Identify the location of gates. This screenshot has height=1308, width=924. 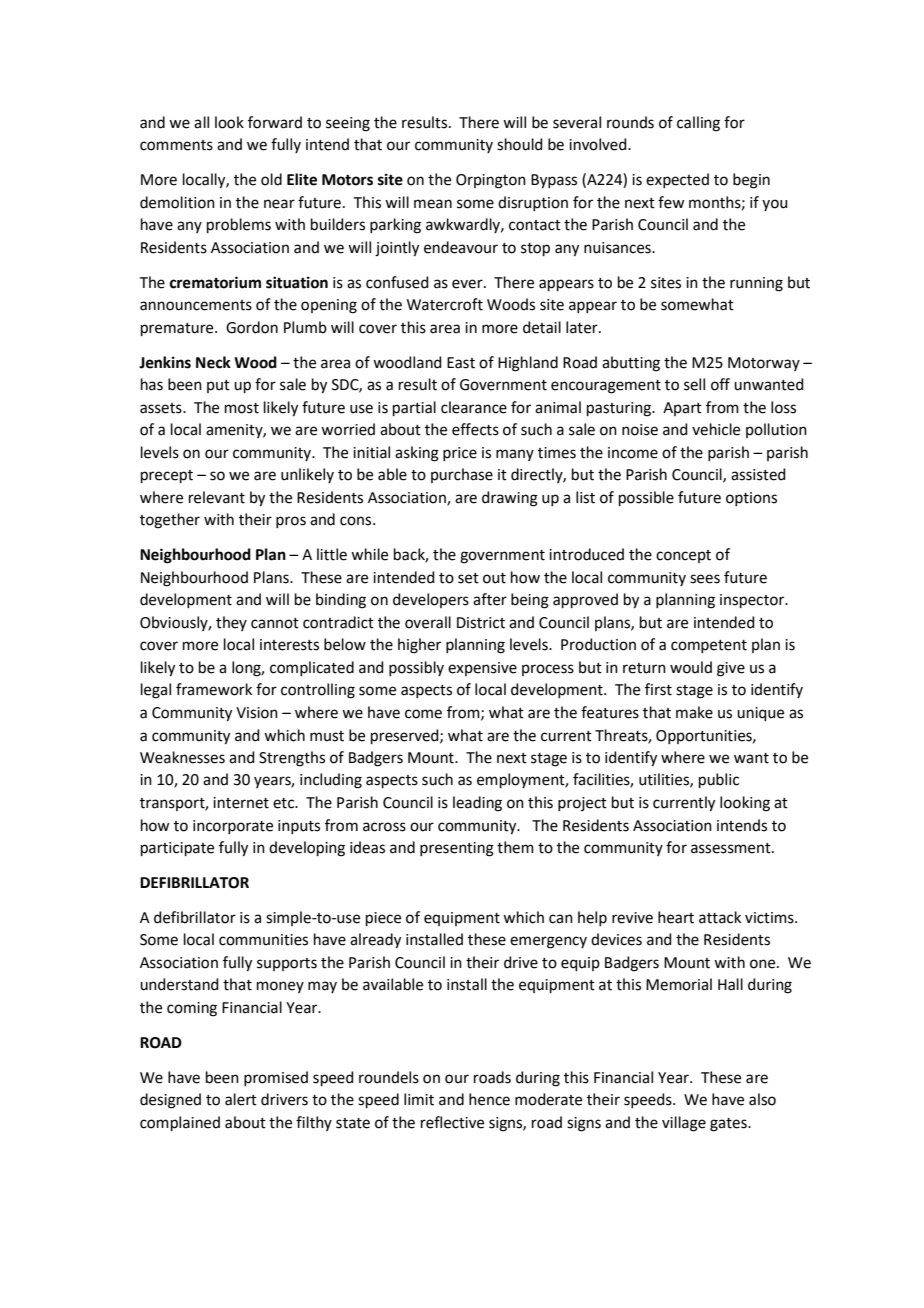
(729, 1125).
